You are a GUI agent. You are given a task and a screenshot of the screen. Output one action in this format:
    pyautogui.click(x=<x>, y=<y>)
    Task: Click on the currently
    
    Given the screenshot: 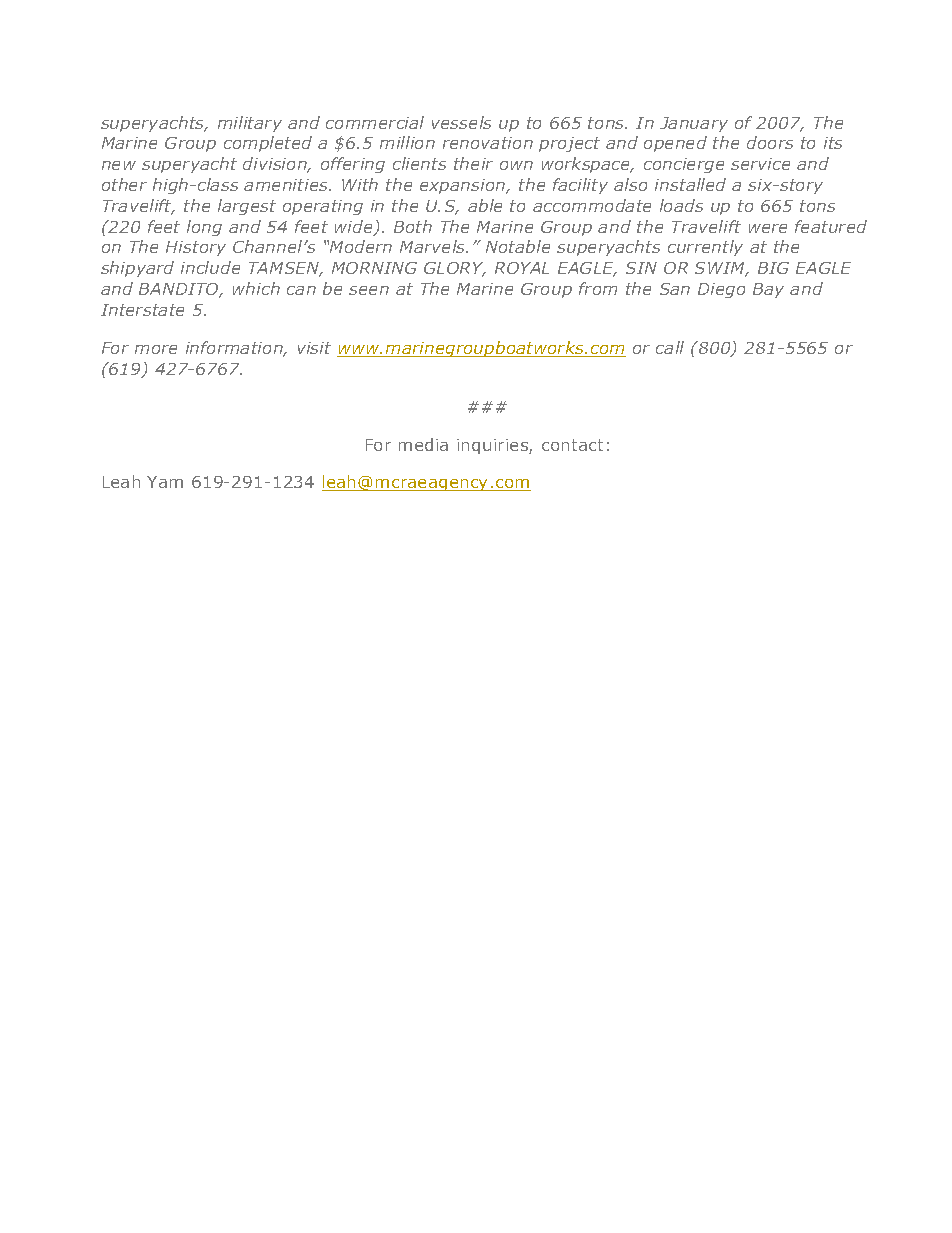 What is the action you would take?
    pyautogui.click(x=705, y=248)
